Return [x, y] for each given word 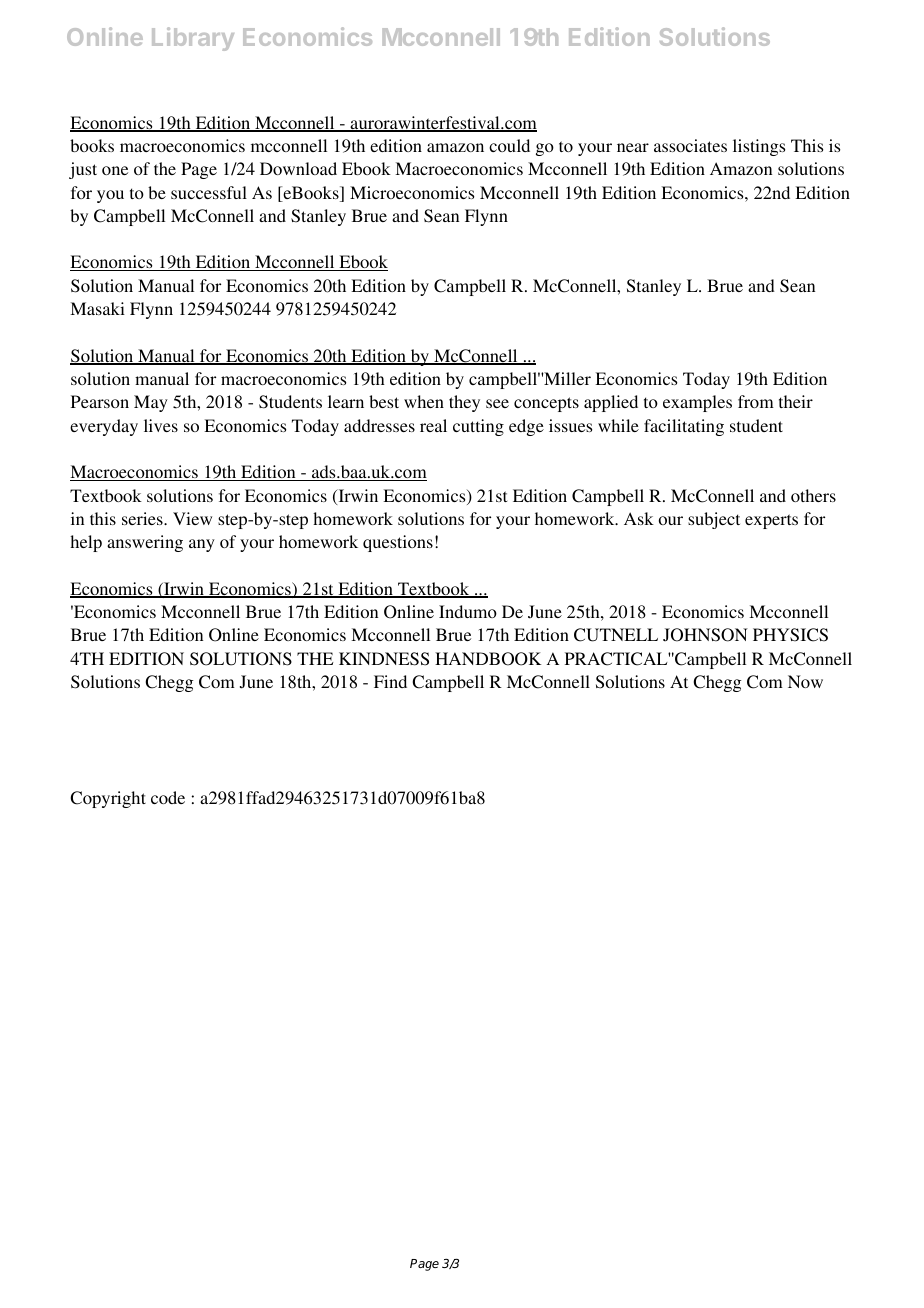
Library [193, 39]
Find [390, 681]
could [509, 145]
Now [805, 681]
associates [690, 145]
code [168, 797]
